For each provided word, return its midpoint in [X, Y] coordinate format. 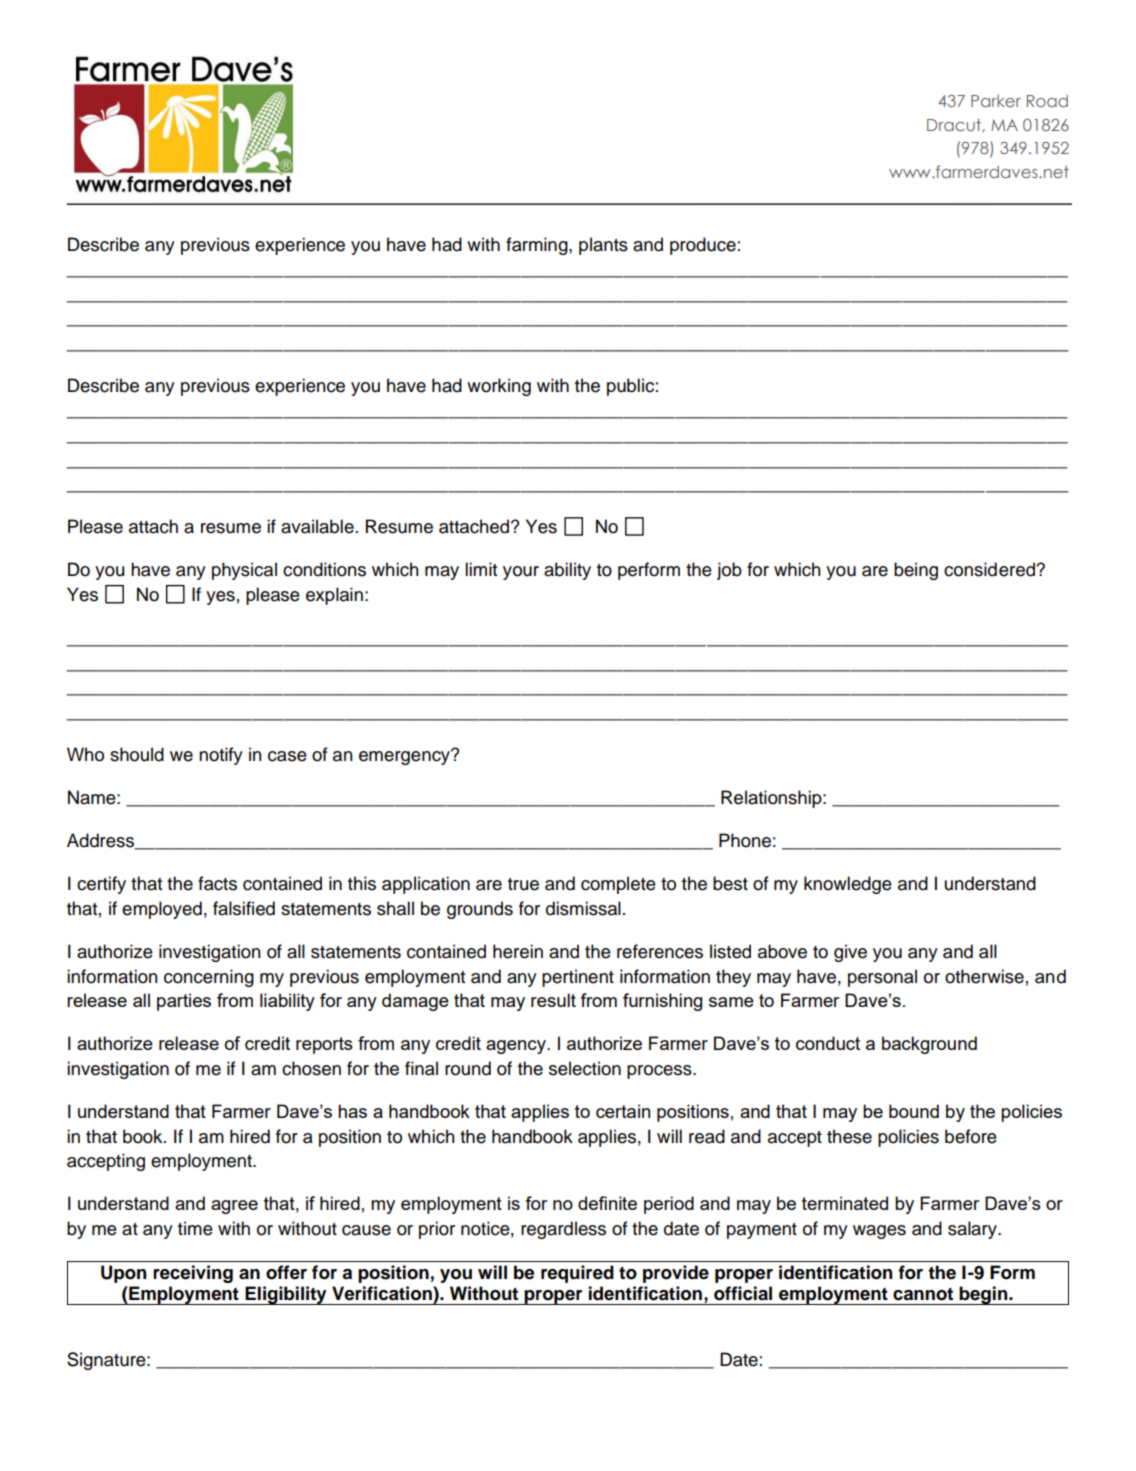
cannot [923, 1294]
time [195, 1228]
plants [603, 246]
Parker [996, 101]
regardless [563, 1230]
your [521, 573]
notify [221, 756]
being [916, 571]
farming [538, 246]
